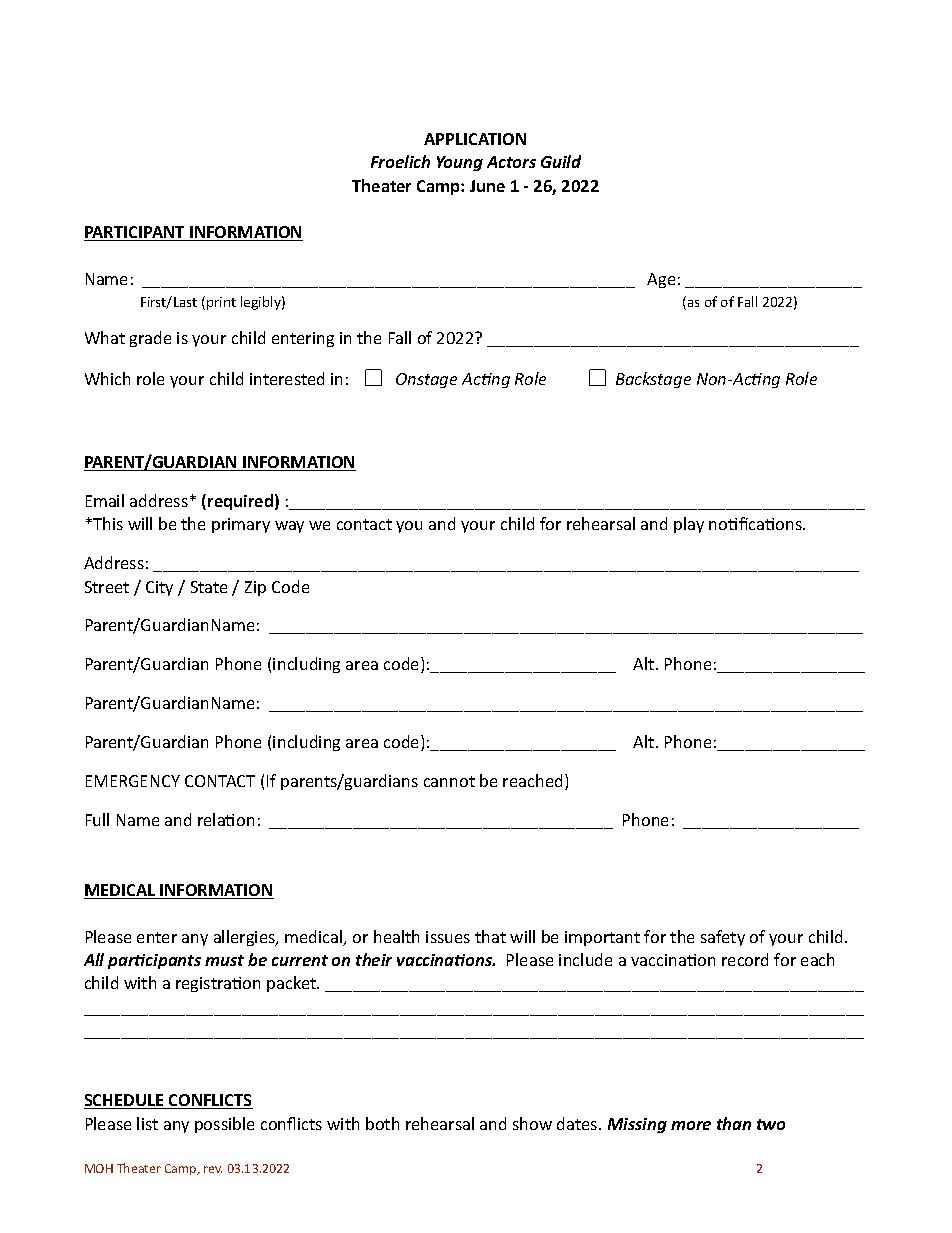 The image size is (952, 1233). I want to click on print, so click(221, 303).
